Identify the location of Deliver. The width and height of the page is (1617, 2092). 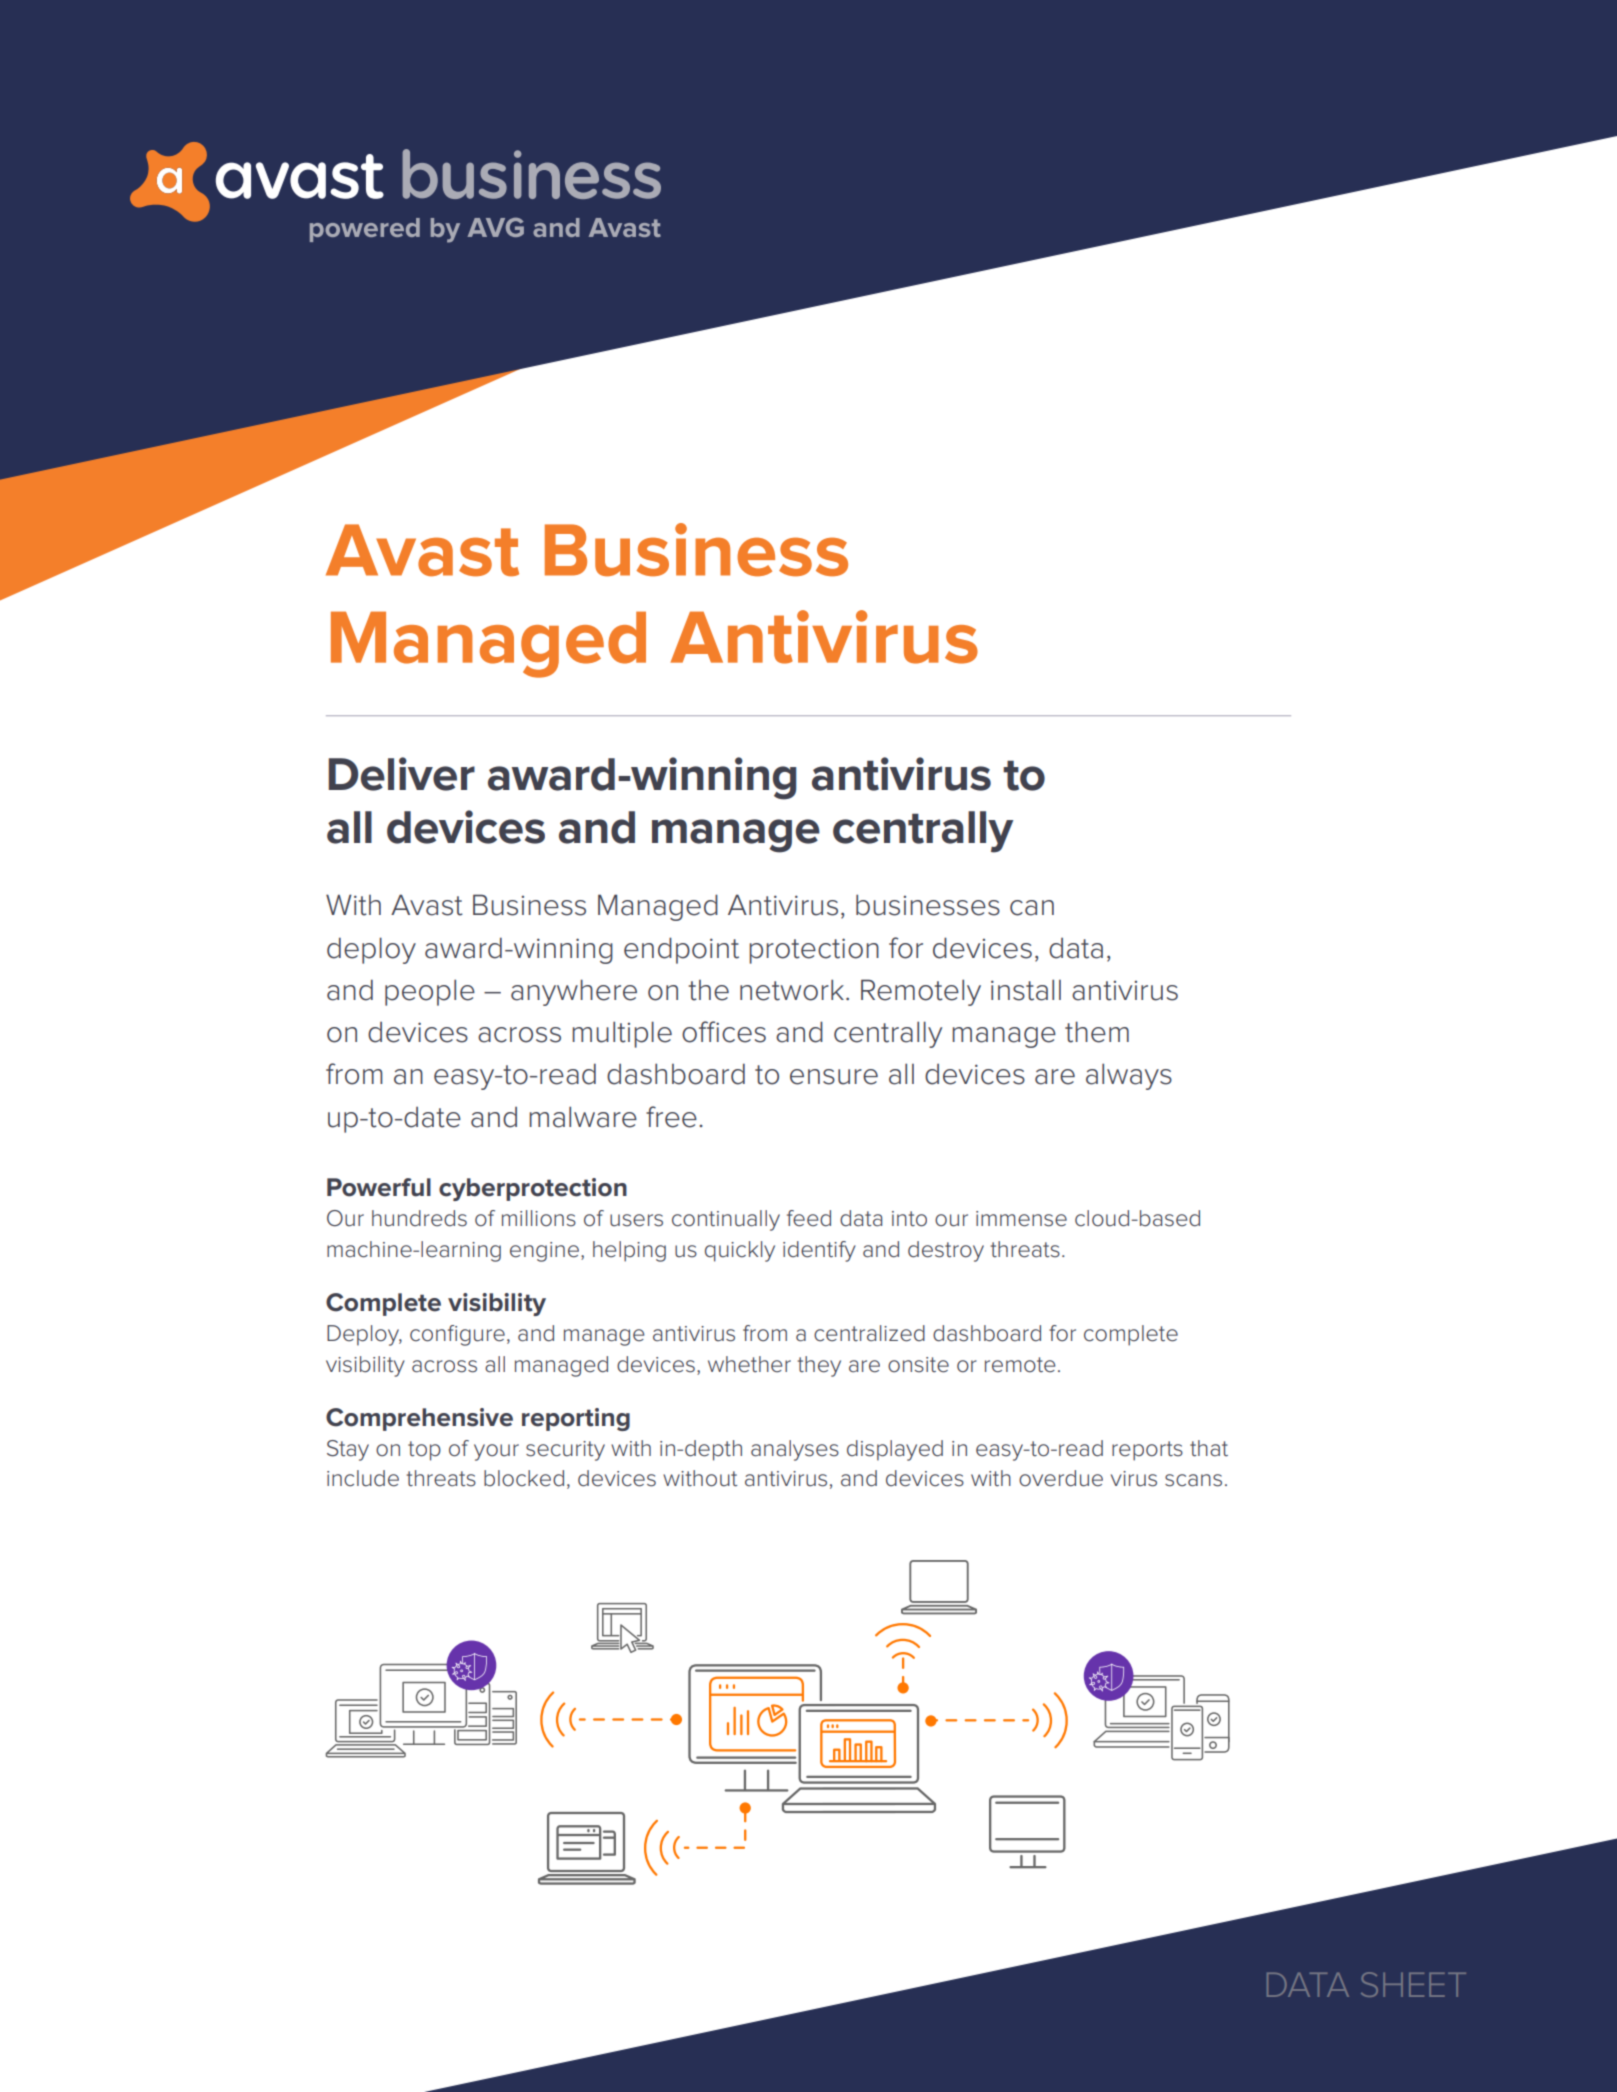
(401, 774).
